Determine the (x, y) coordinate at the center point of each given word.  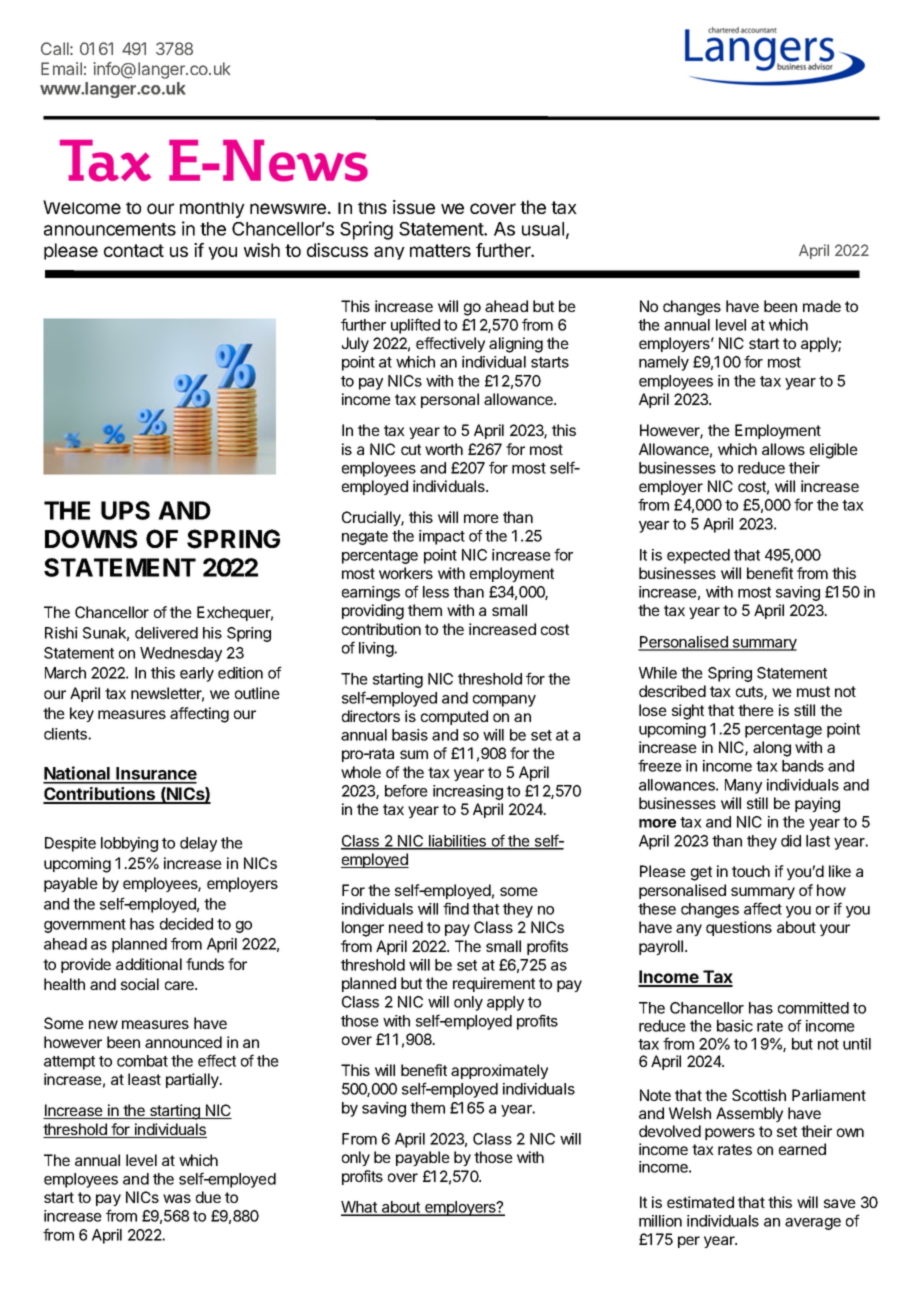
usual (543, 229)
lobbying (129, 844)
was (177, 1198)
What (360, 1208)
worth (444, 449)
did (791, 841)
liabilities (458, 842)
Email (61, 68)
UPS (125, 510)
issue (414, 207)
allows (783, 449)
